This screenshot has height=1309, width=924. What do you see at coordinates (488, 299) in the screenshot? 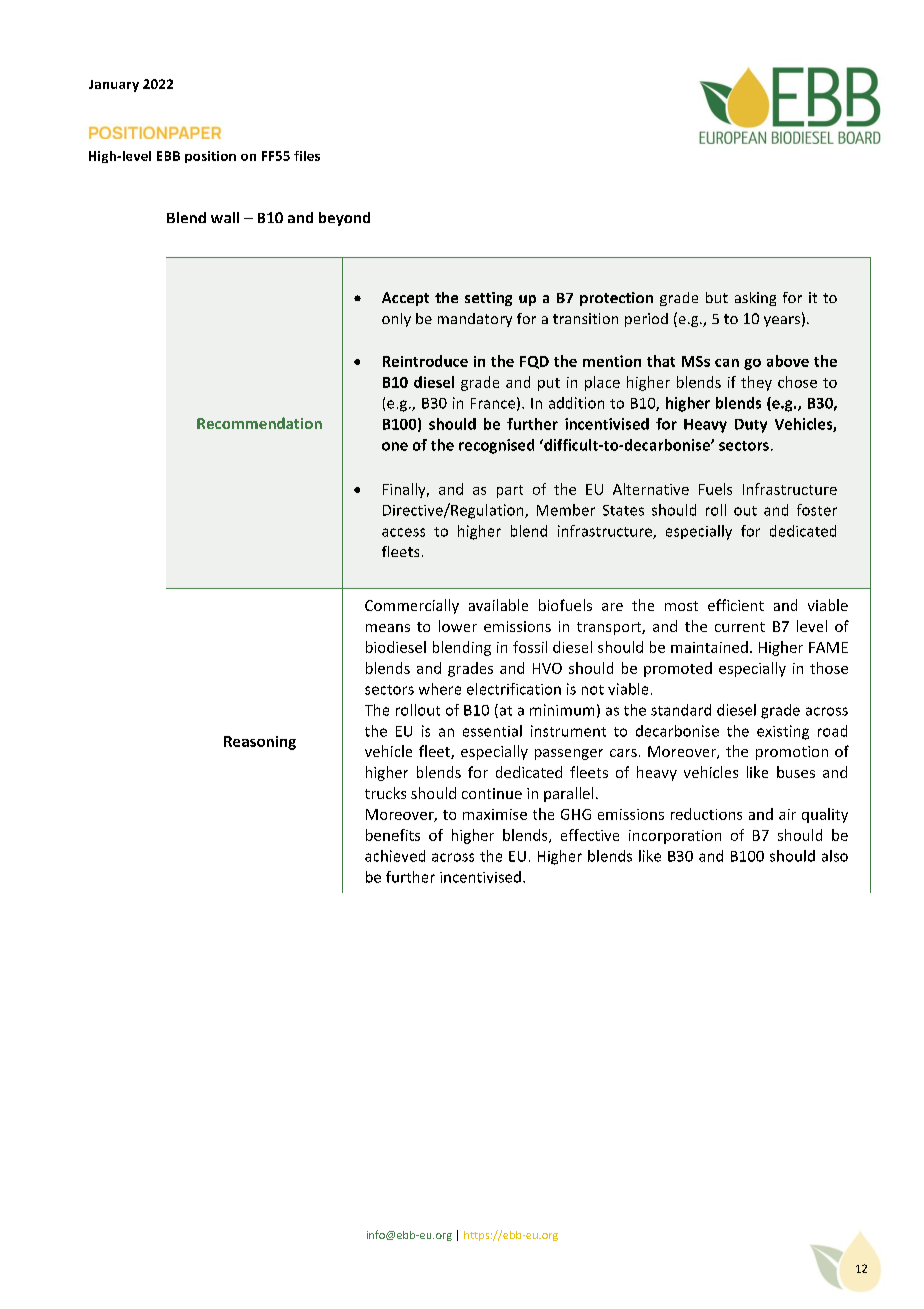
I see `setting` at bounding box center [488, 299].
